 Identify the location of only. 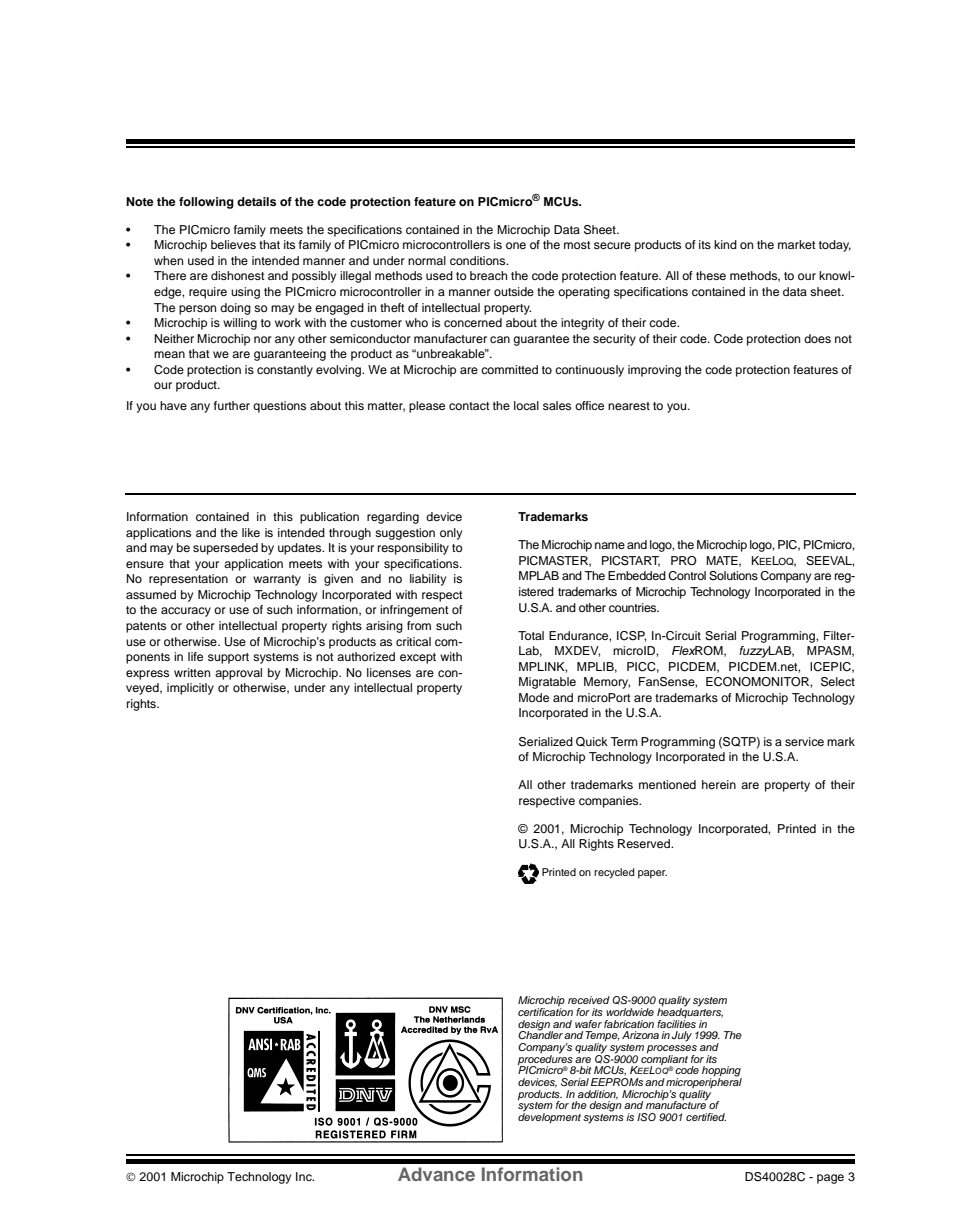
(451, 534).
